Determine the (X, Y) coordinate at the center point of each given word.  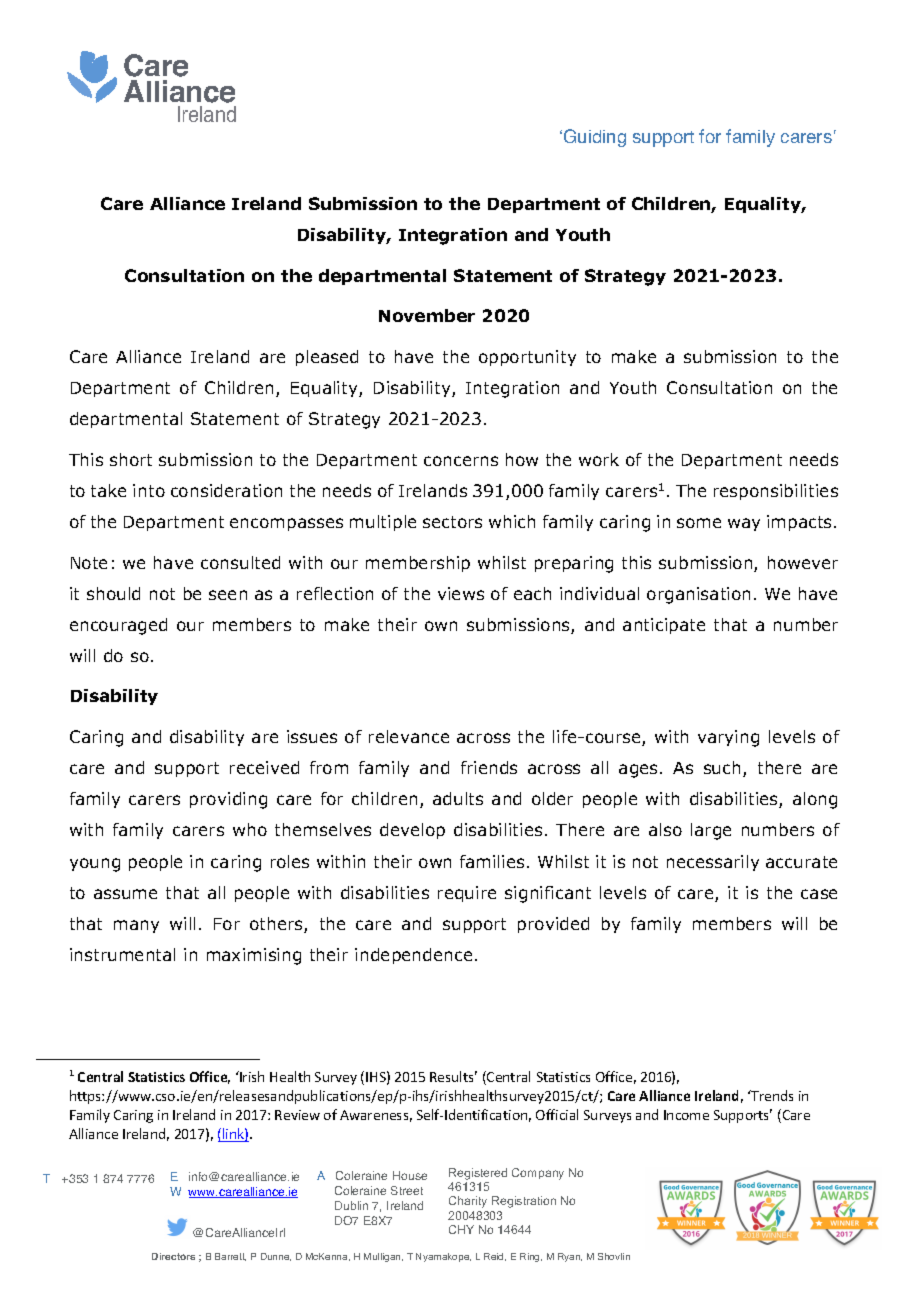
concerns (461, 461)
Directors (173, 1256)
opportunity (527, 358)
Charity (468, 1202)
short (131, 459)
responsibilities (776, 492)
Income (686, 1115)
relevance (409, 736)
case (819, 894)
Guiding (595, 138)
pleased (327, 358)
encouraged (118, 626)
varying (728, 738)
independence (413, 956)
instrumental (122, 954)
